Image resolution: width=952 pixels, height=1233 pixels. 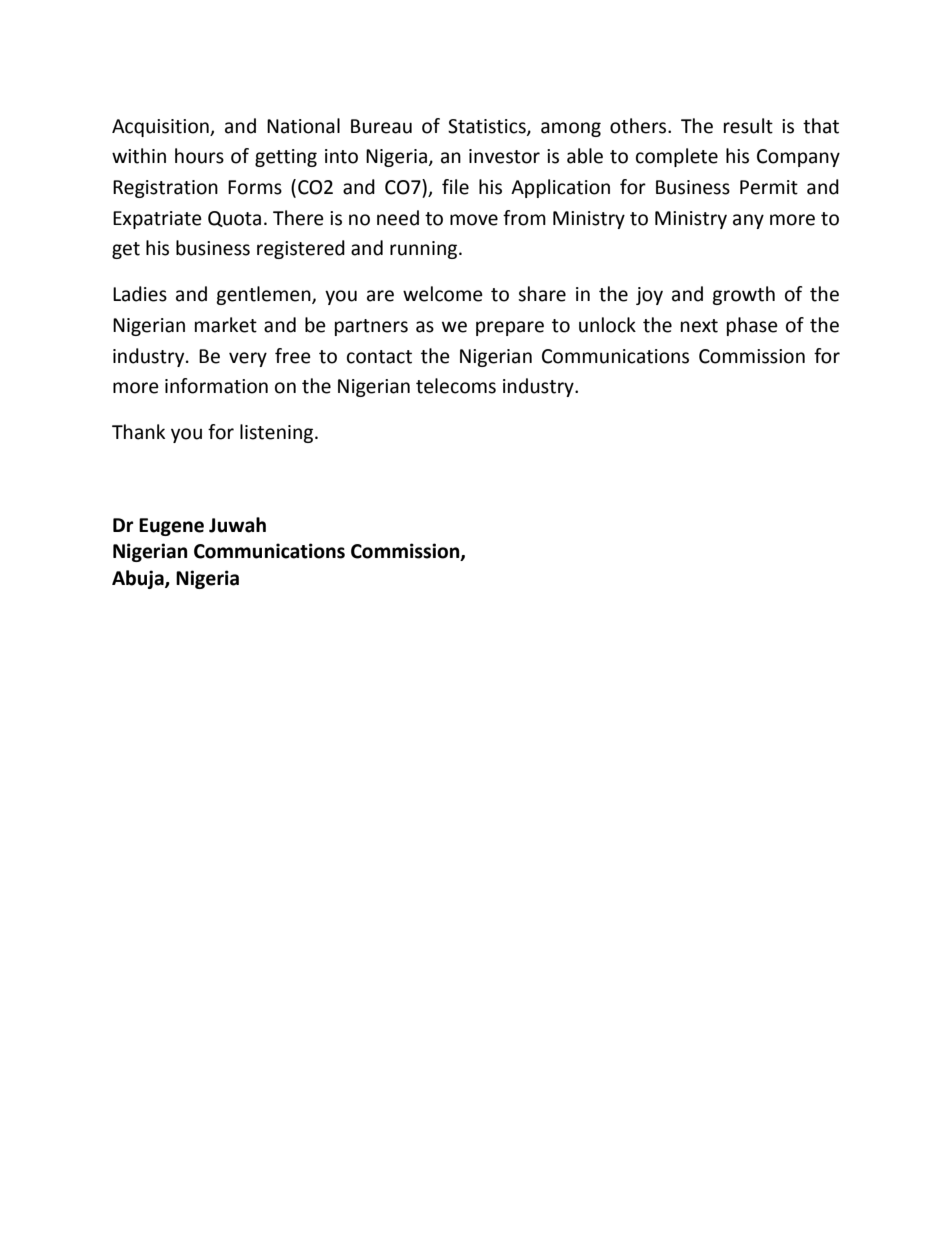 What do you see at coordinates (510, 328) in the screenshot?
I see `prepare` at bounding box center [510, 328].
